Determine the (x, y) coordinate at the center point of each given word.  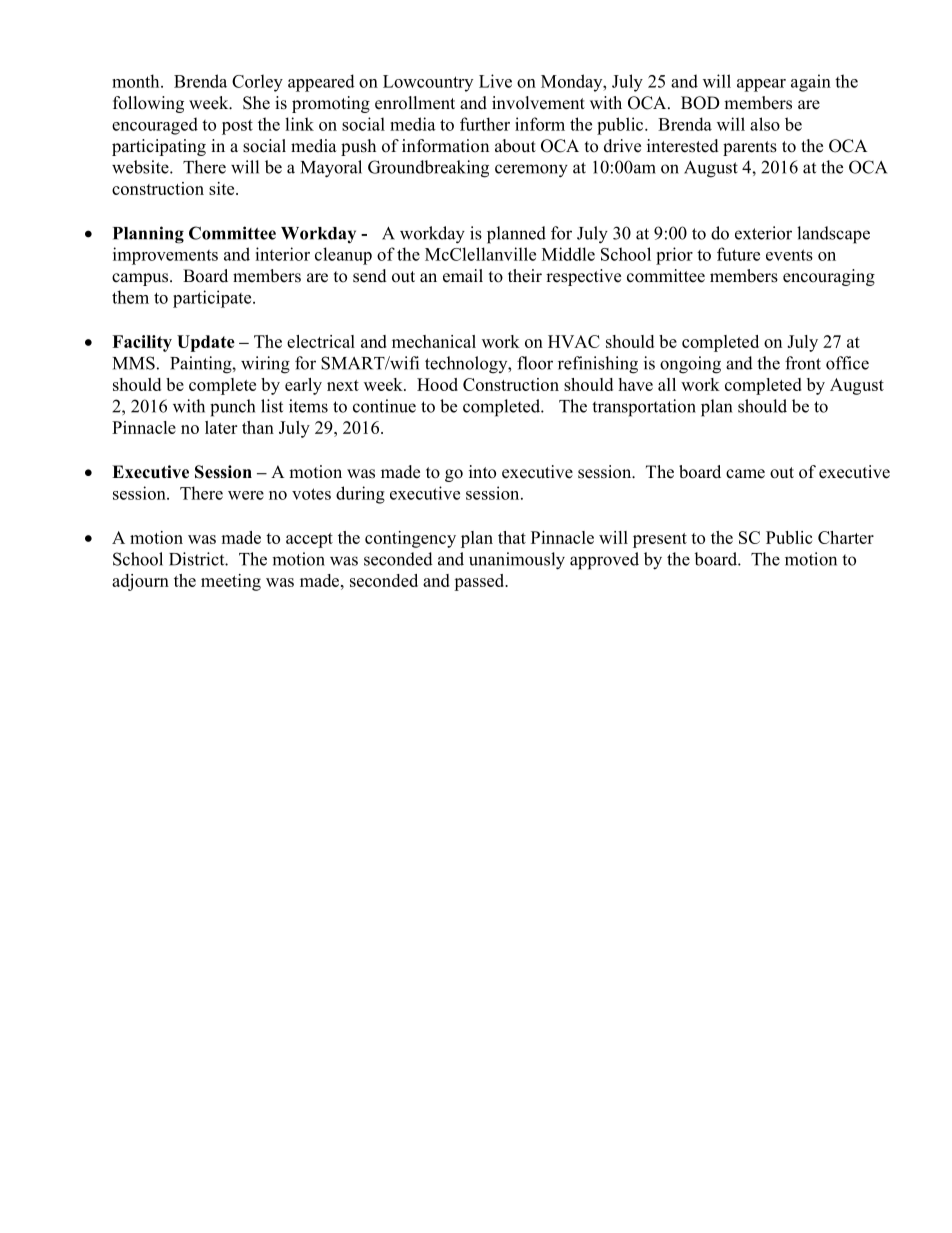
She (256, 103)
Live (495, 81)
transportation (644, 408)
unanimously (517, 561)
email (463, 276)
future (738, 254)
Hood (437, 384)
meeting (231, 582)
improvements (165, 256)
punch (232, 408)
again (811, 83)
